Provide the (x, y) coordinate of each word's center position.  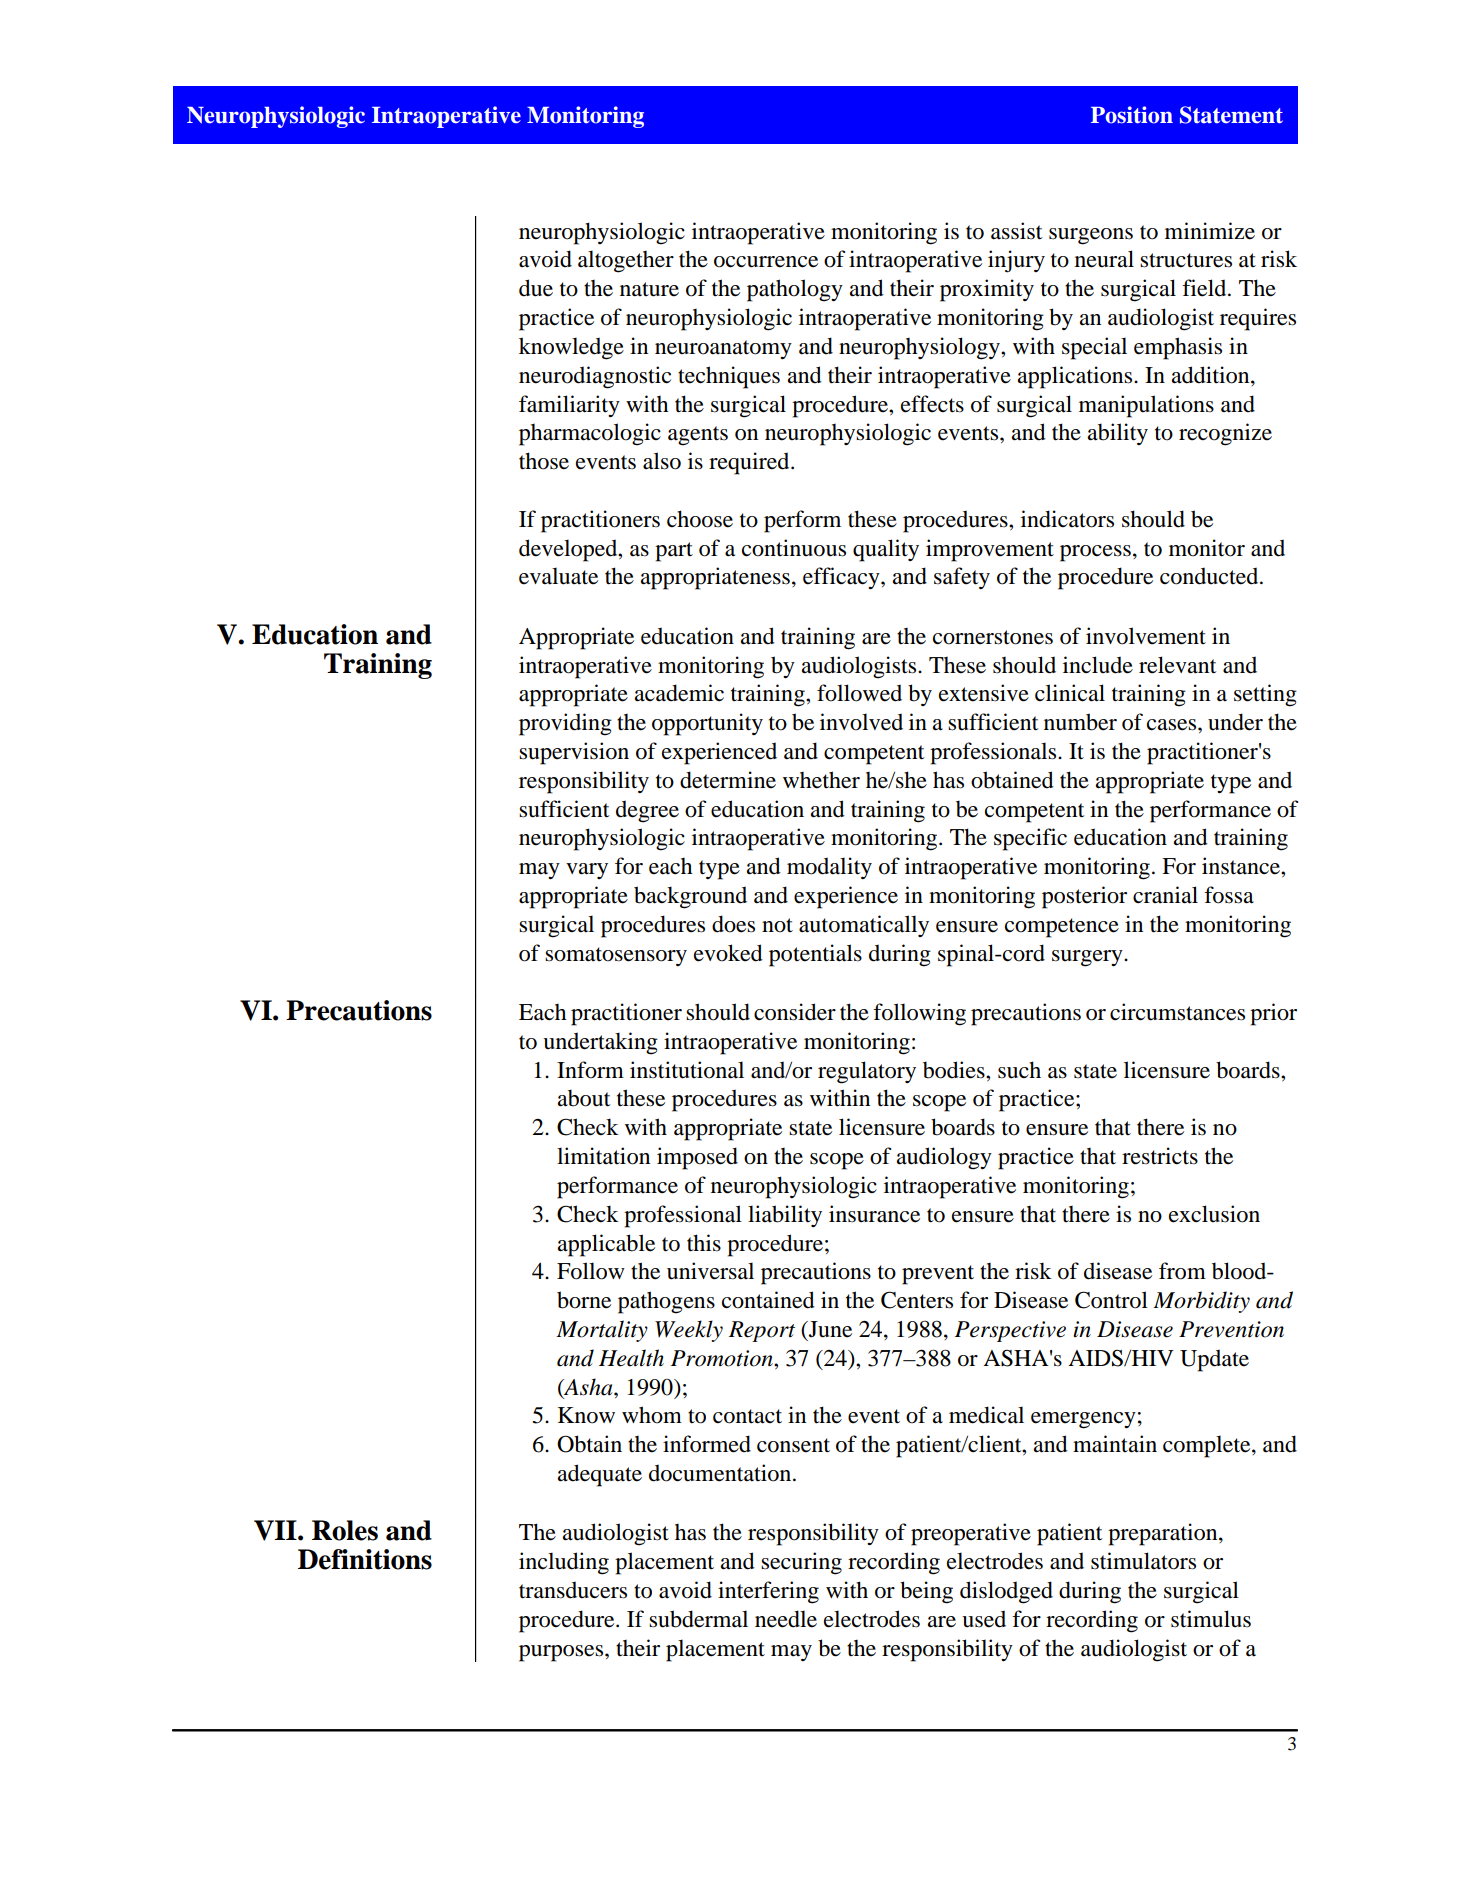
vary (587, 871)
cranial (1165, 895)
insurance (874, 1214)
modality (829, 868)
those (544, 461)
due (536, 288)
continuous (794, 548)
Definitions (365, 1559)
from (1182, 1271)
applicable (606, 1245)
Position (1132, 115)
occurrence (766, 262)
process (1095, 553)
